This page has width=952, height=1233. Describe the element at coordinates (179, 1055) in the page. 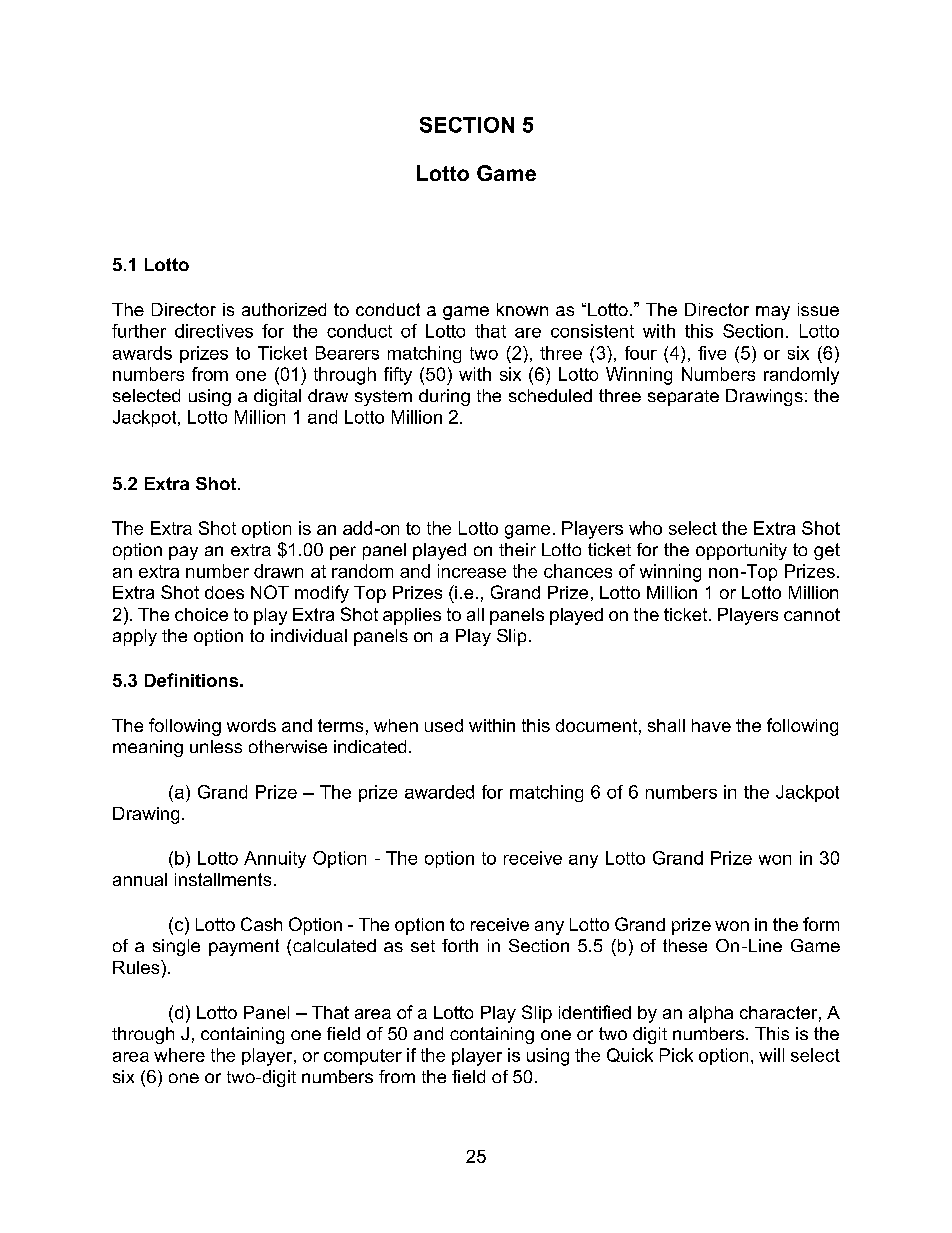

I see `where` at that location.
